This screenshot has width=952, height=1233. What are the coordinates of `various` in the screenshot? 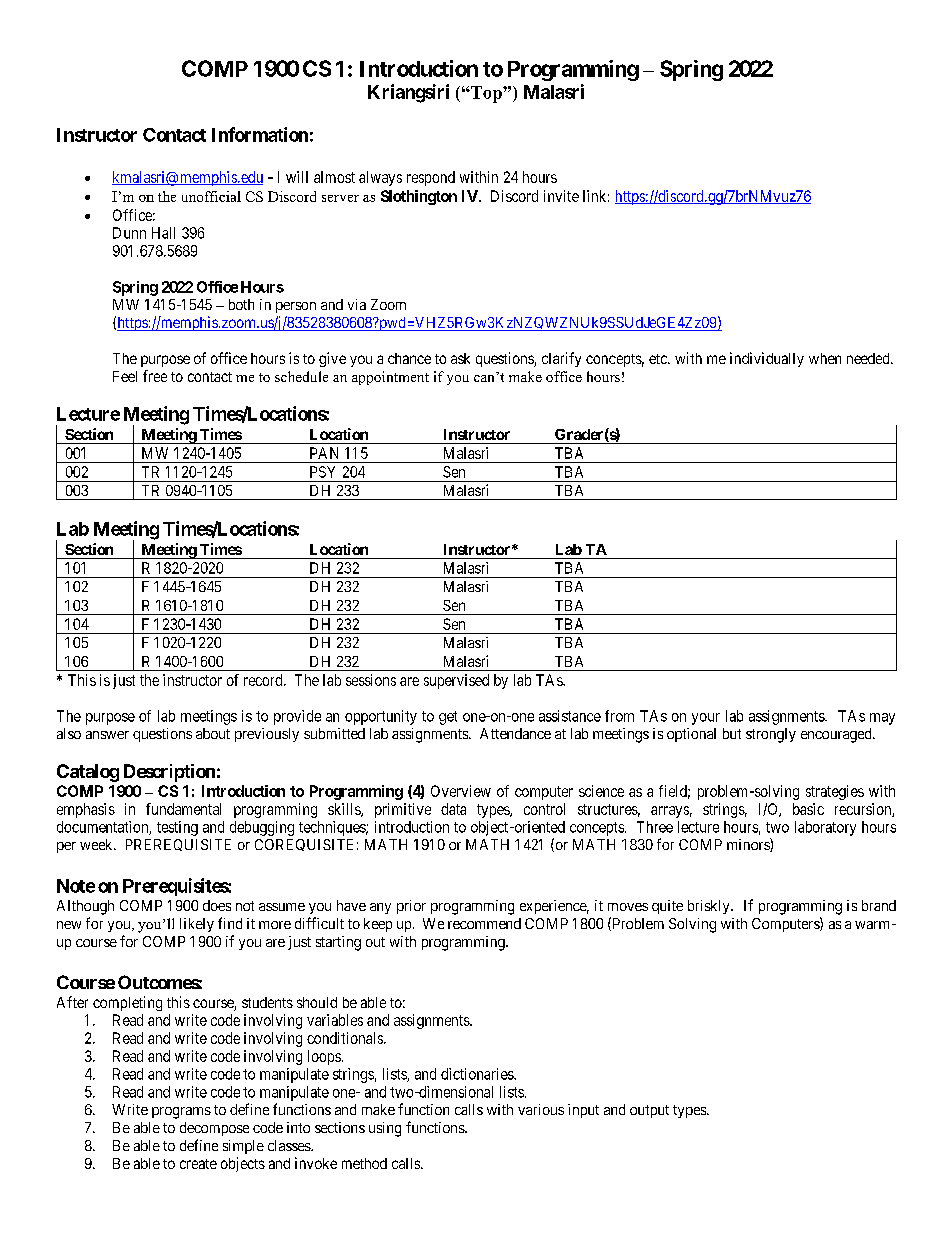 It's located at (541, 1109).
